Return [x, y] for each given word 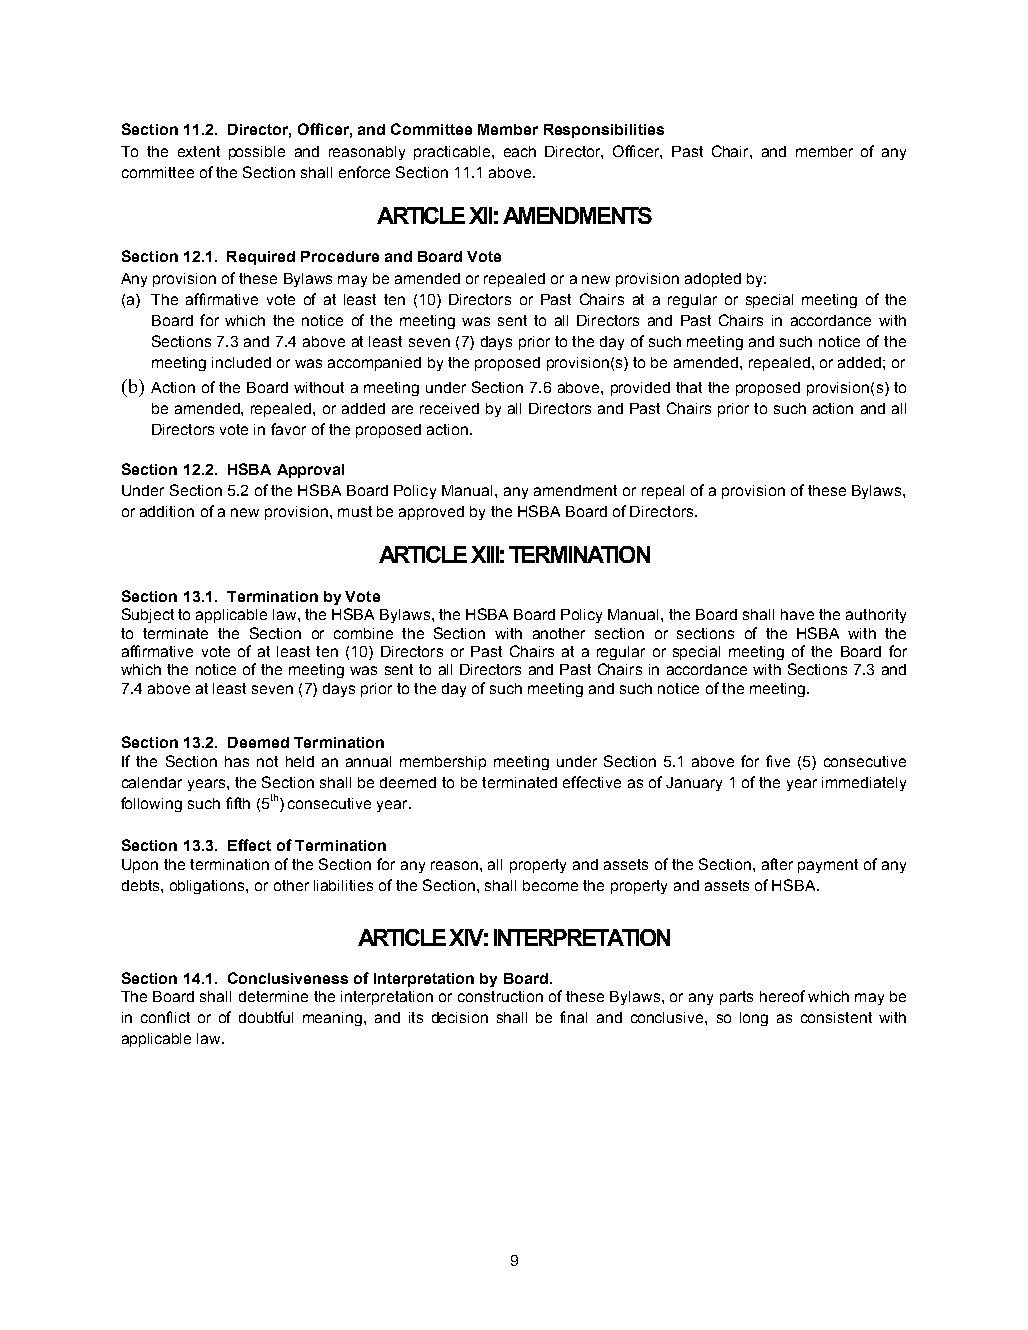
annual [368, 761]
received [449, 408]
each [520, 151]
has [237, 761]
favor [288, 429]
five [778, 761]
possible [257, 153]
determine [273, 996]
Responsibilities [604, 131]
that [689, 387]
